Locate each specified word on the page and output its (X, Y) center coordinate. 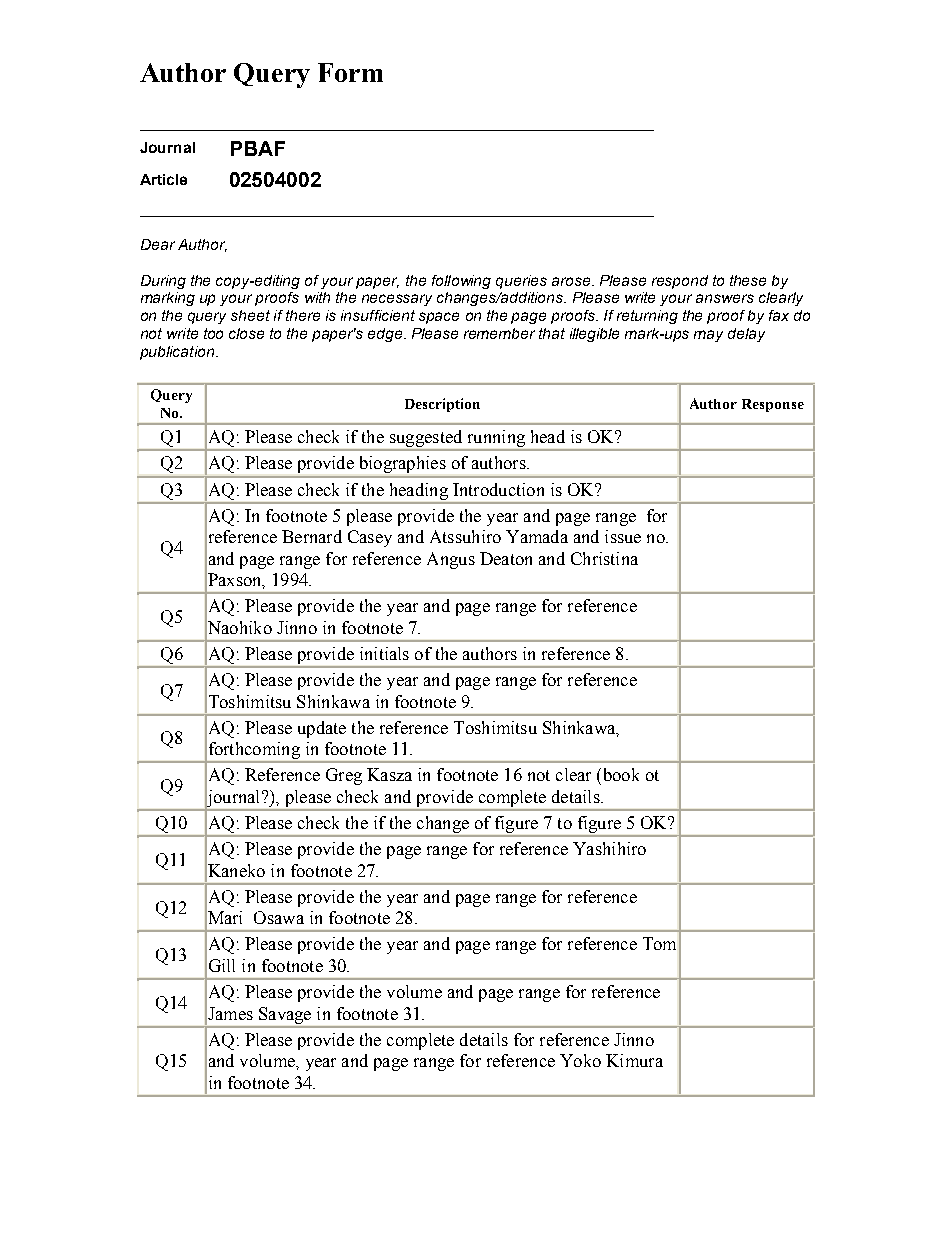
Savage (285, 1015)
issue (623, 536)
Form (350, 72)
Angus (451, 560)
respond (680, 282)
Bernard (312, 536)
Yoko (580, 1060)
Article (163, 179)
